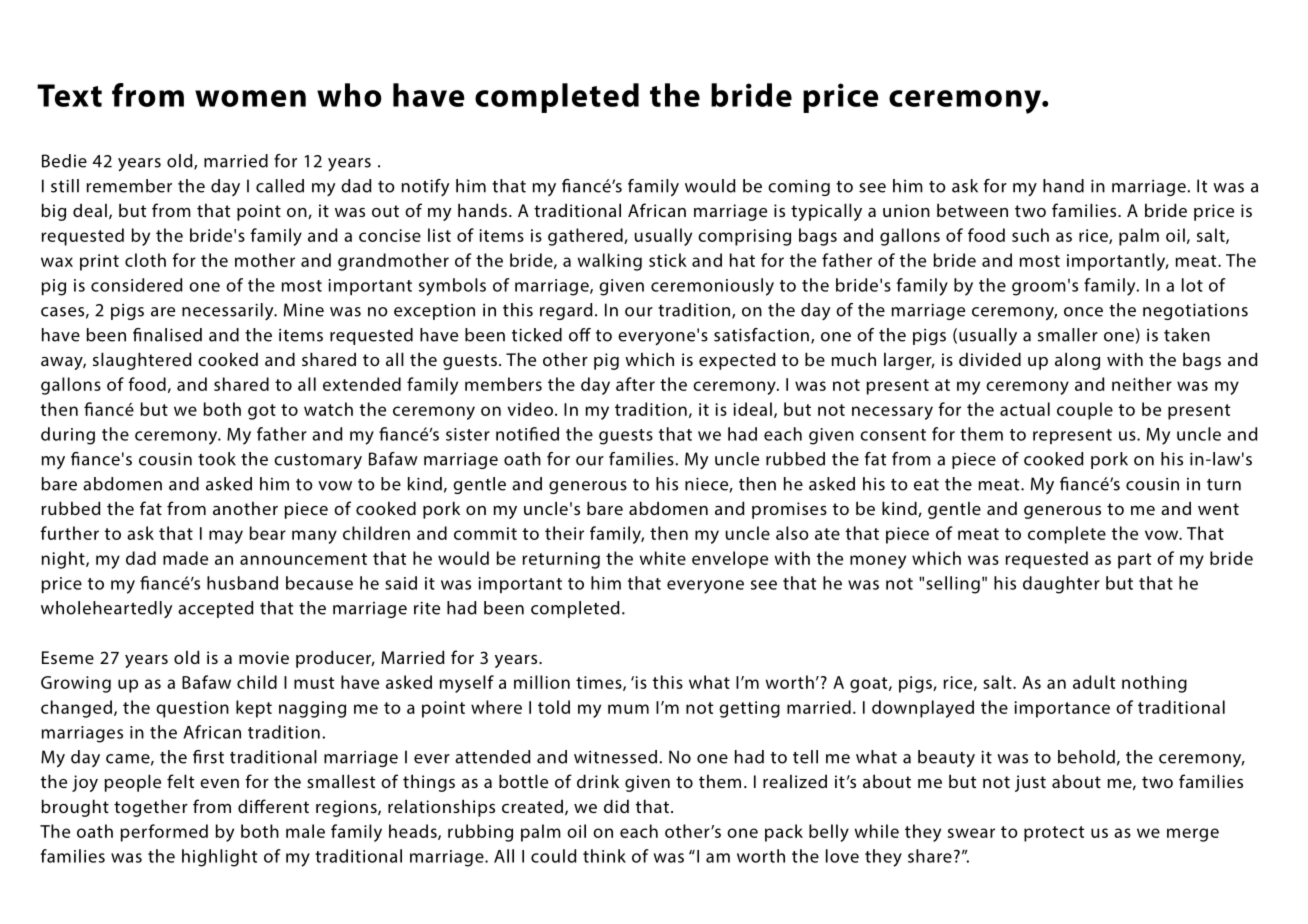 This screenshot has height=924, width=1308. What do you see at coordinates (972, 210) in the screenshot?
I see `between` at bounding box center [972, 210].
